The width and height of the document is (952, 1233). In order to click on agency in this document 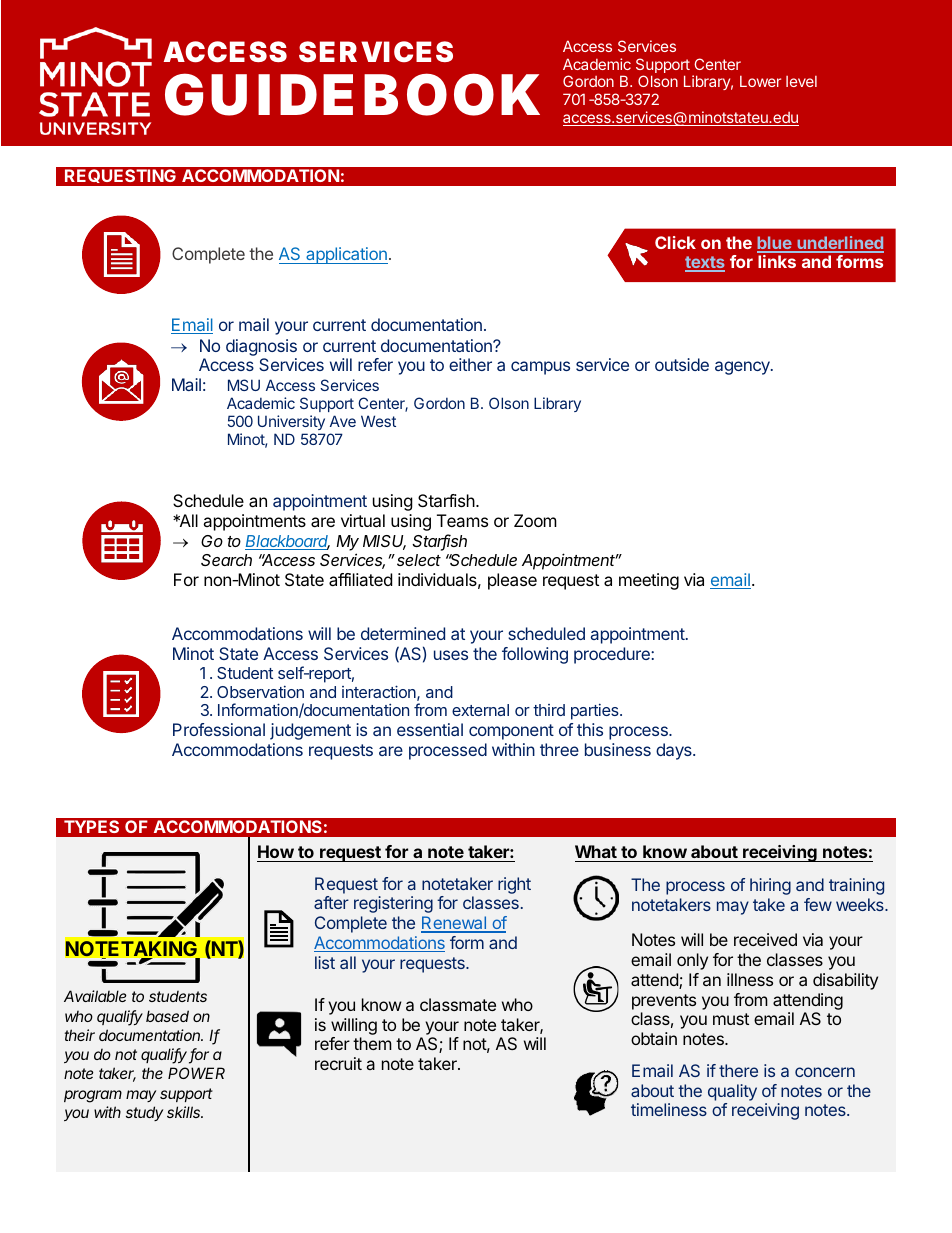, I will do `click(743, 368)`.
